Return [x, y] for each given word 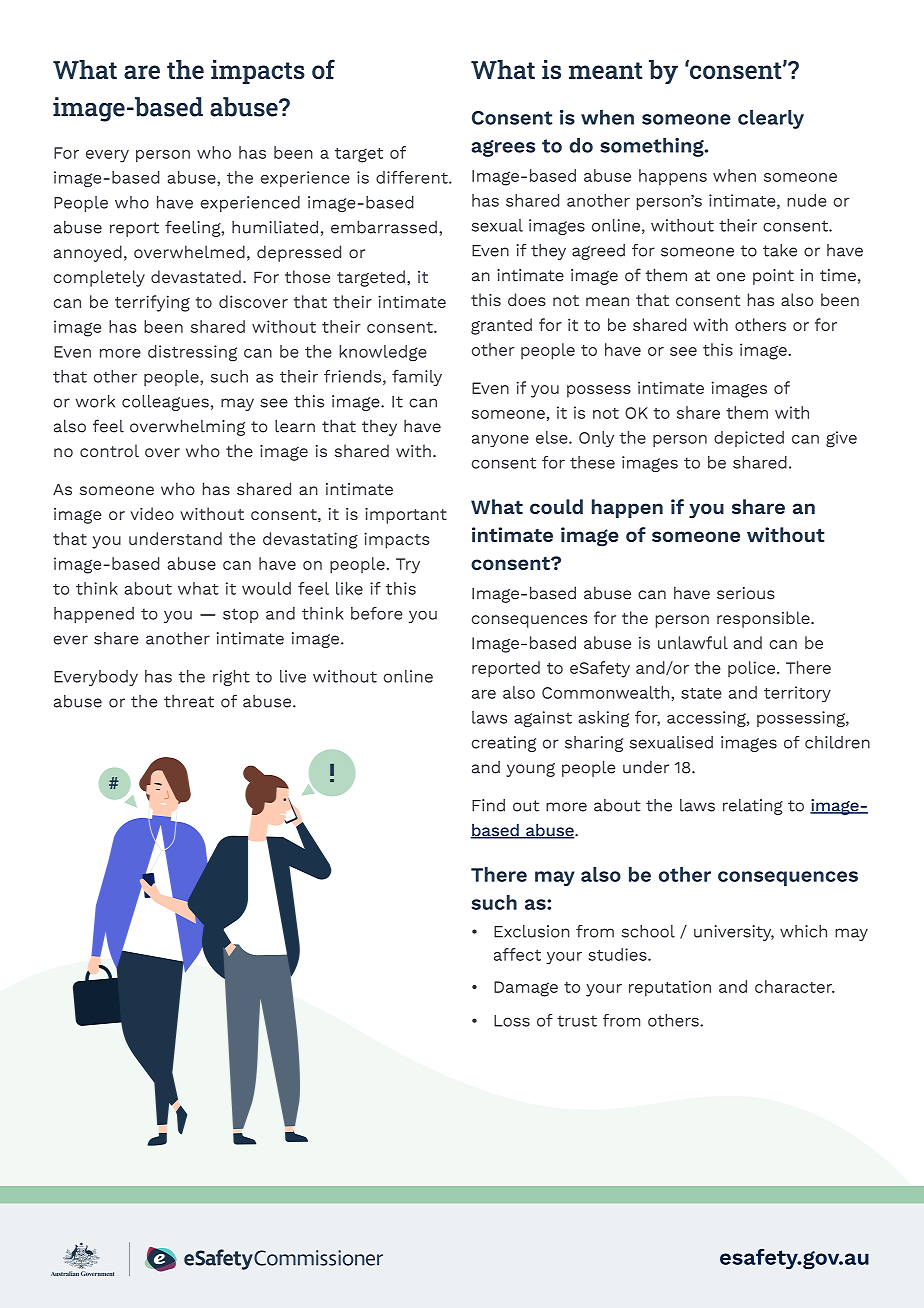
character [795, 986]
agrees [503, 148]
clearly [771, 119]
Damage [526, 989]
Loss [512, 1021]
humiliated [275, 227]
